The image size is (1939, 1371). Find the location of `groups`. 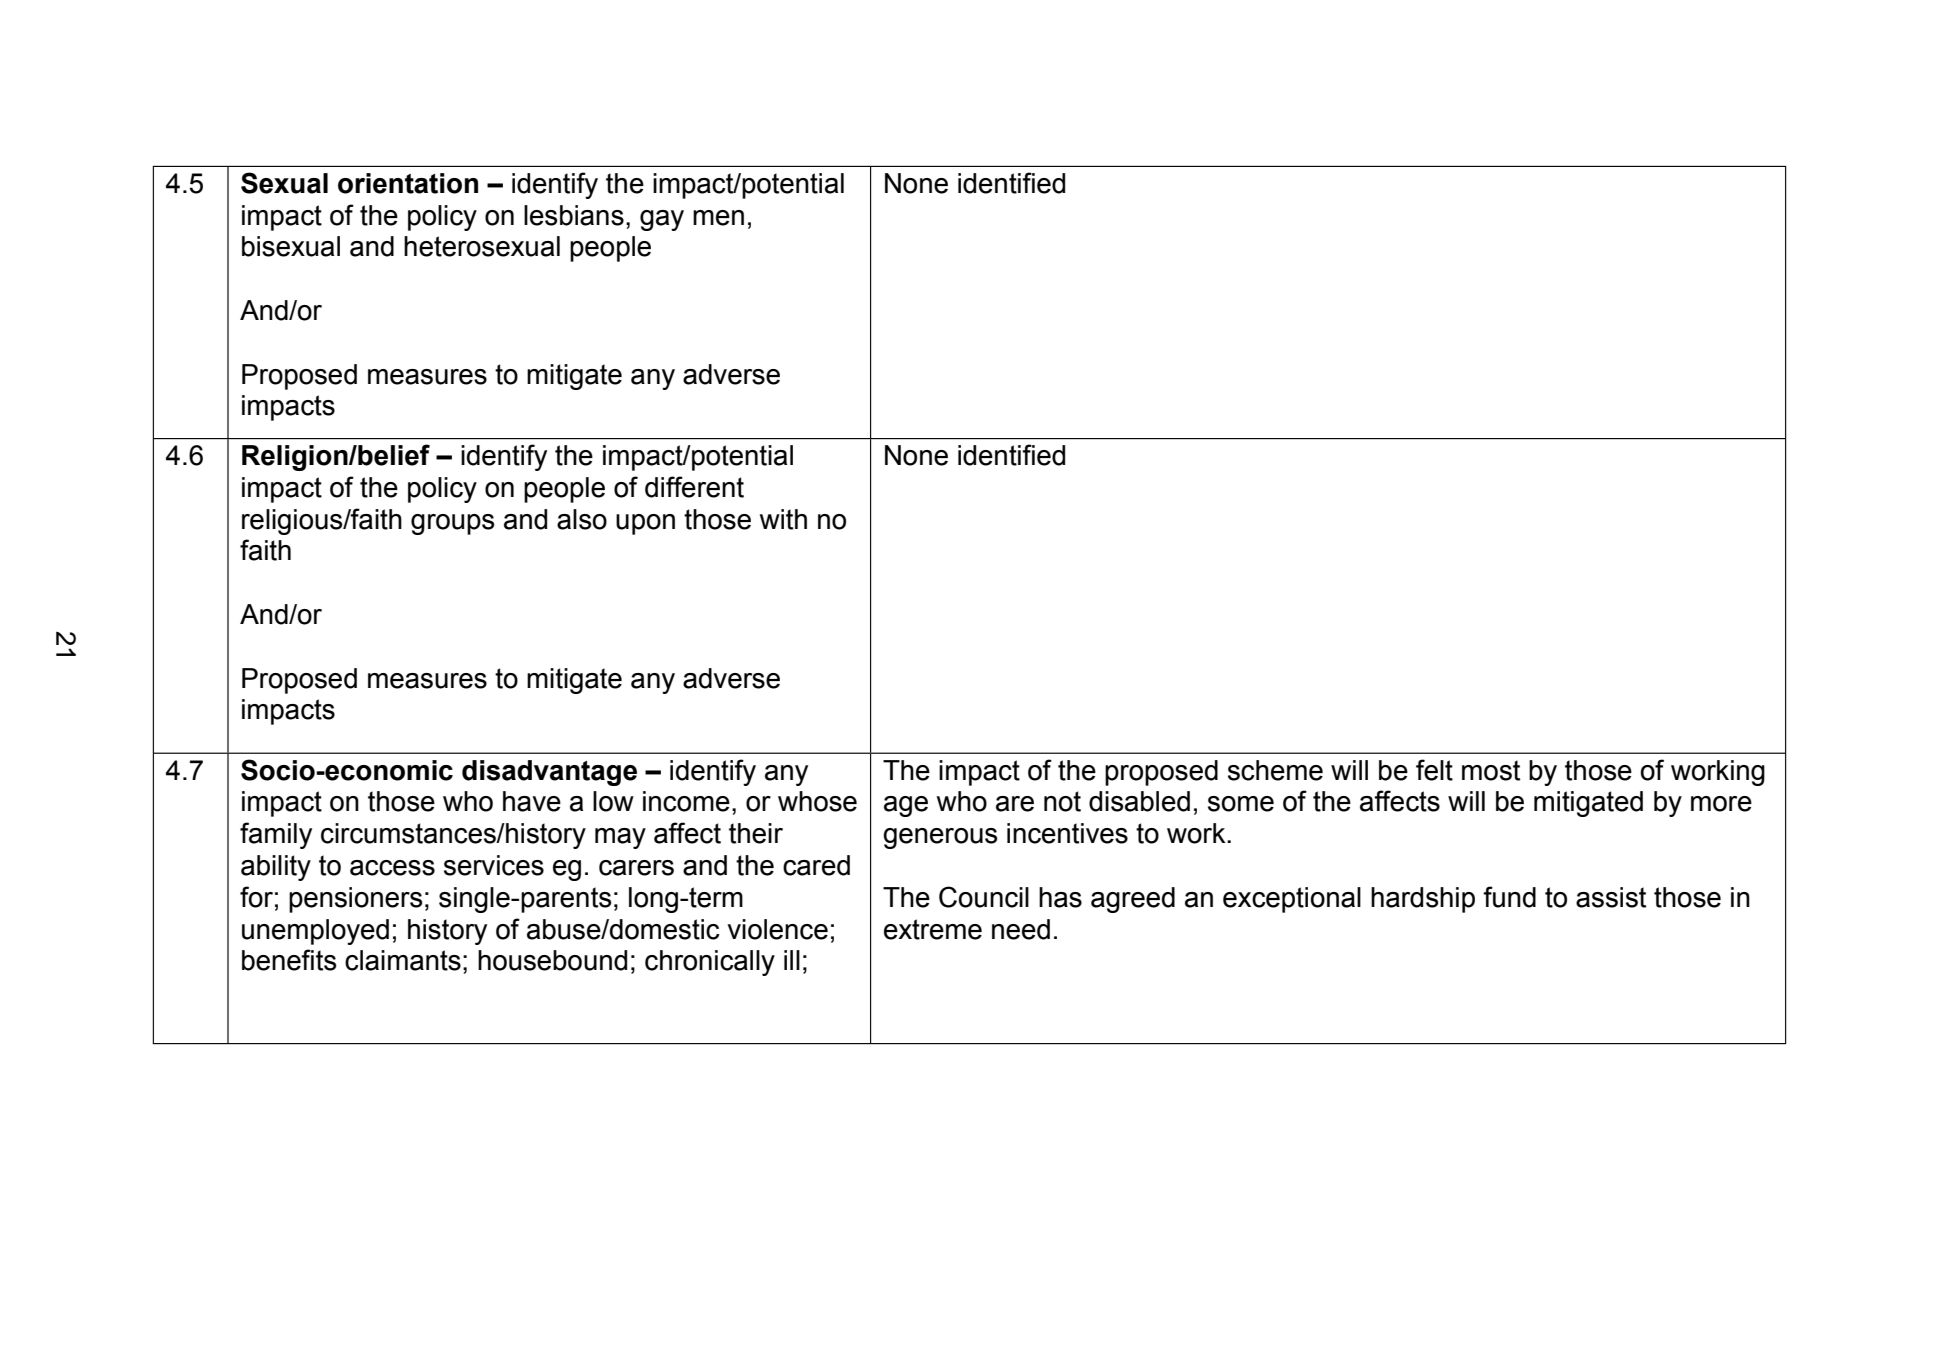

groups is located at coordinates (452, 524).
